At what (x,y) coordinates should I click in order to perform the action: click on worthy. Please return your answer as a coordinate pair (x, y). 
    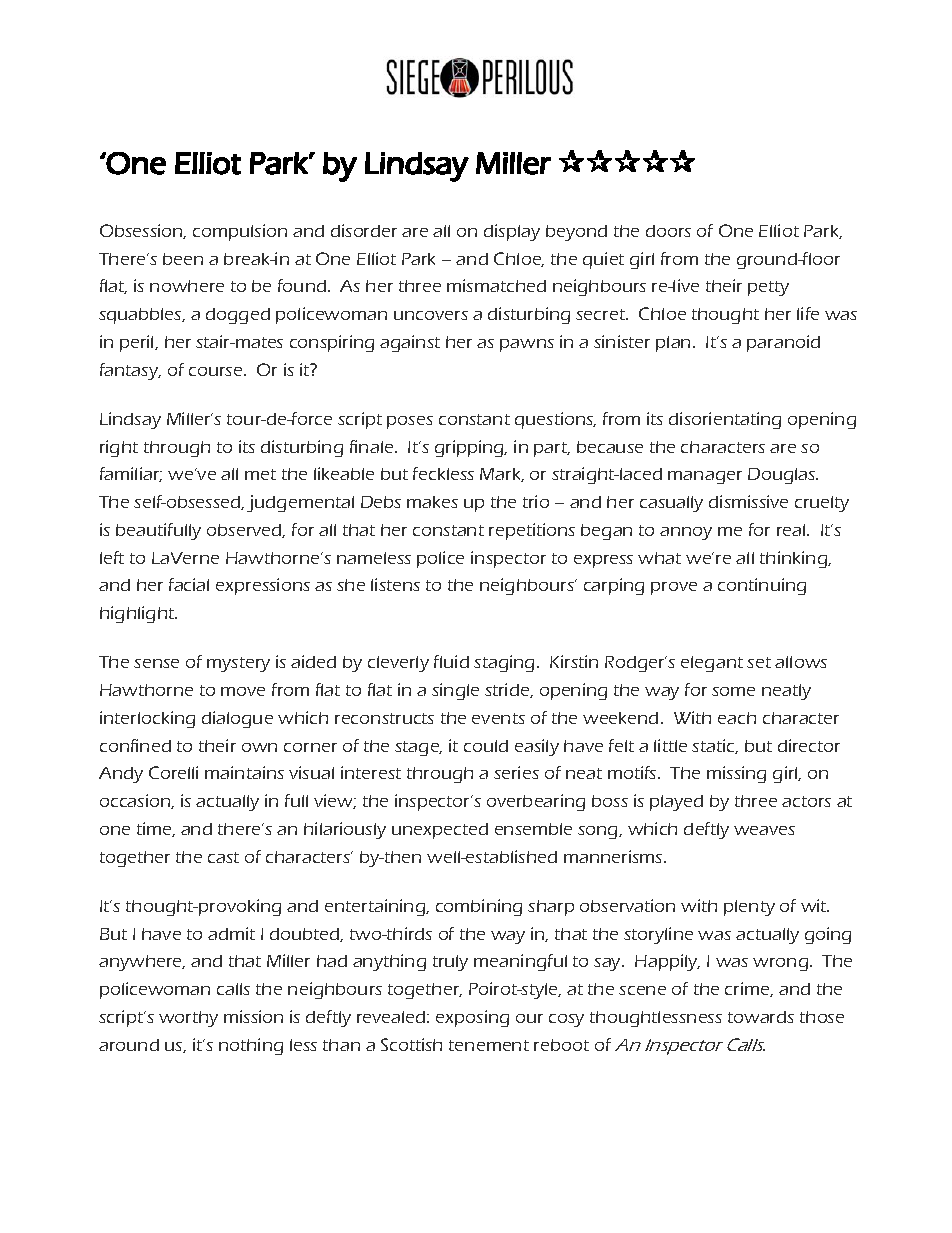
    Looking at the image, I should click on (188, 1019).
